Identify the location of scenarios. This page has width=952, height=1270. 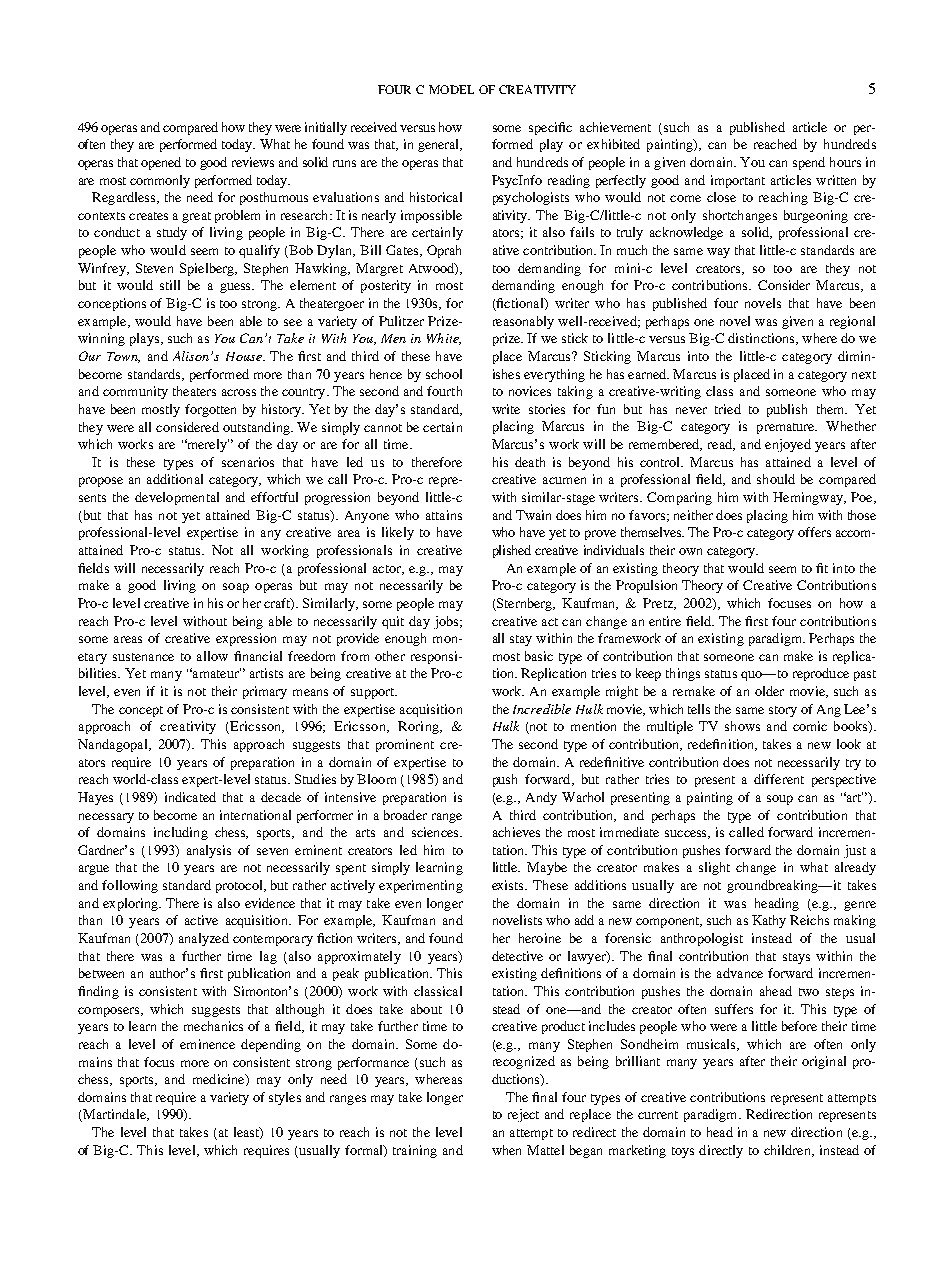
(248, 462).
